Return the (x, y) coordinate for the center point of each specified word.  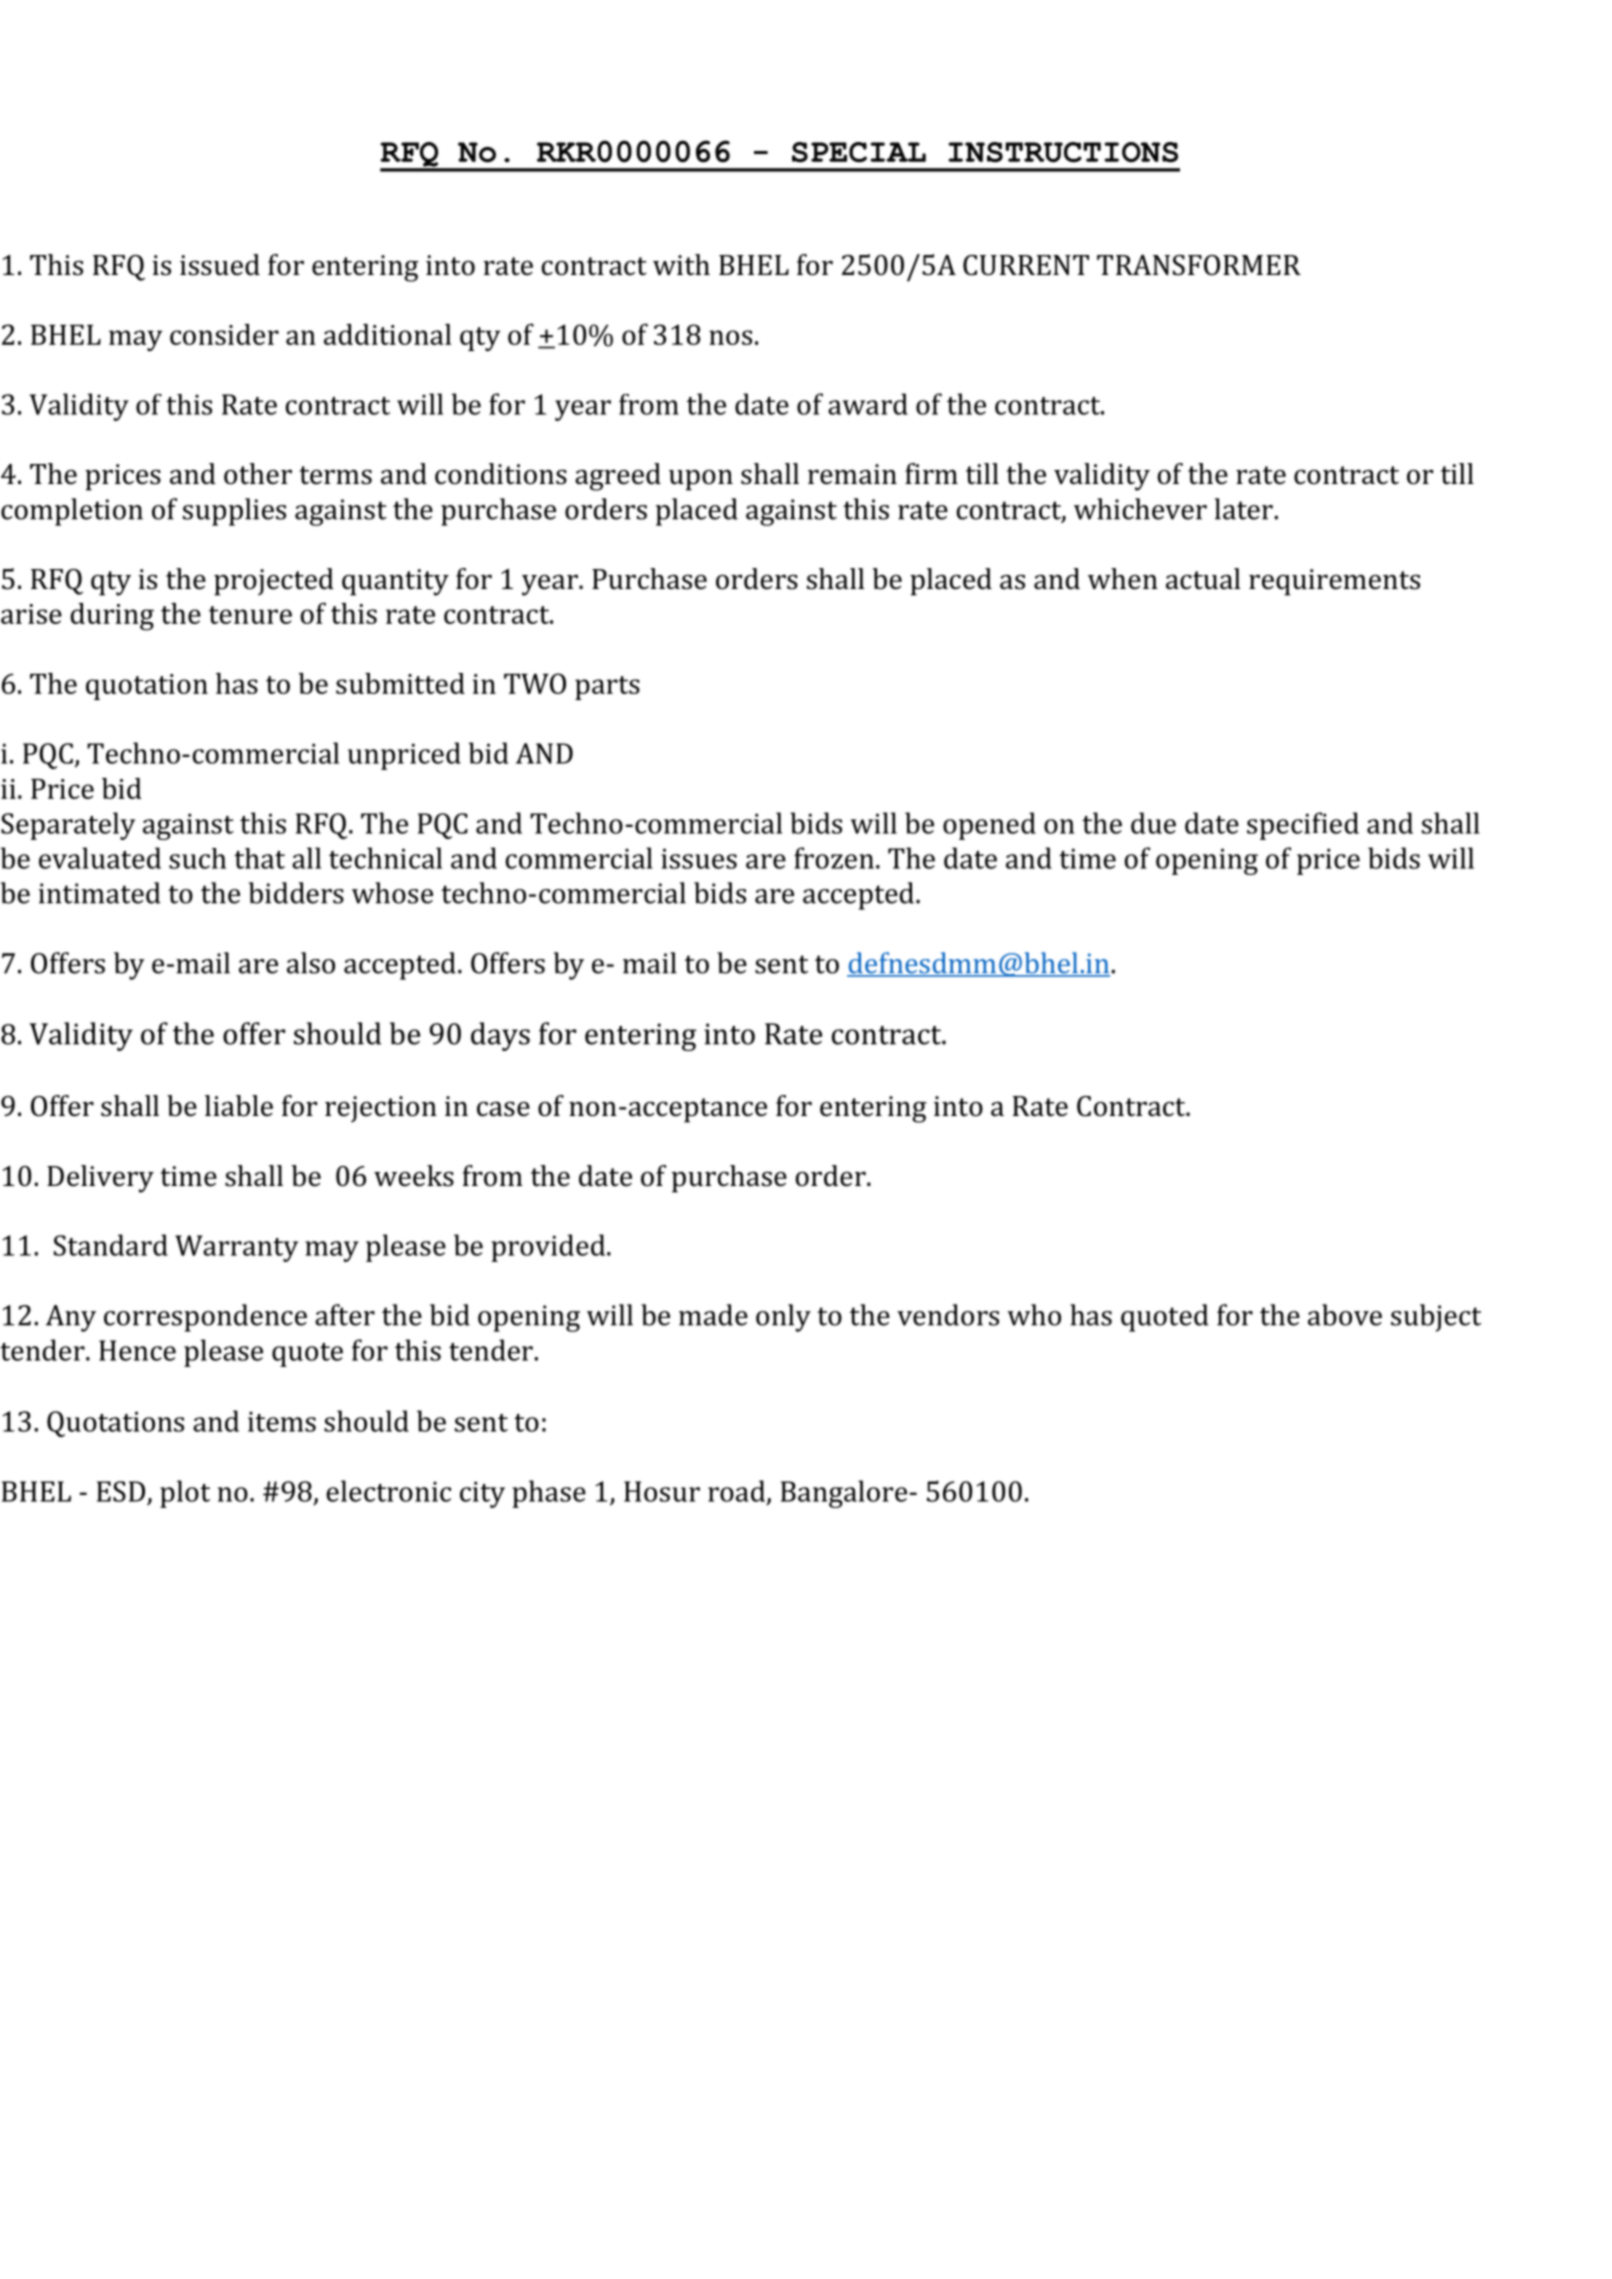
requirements (1334, 582)
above (1345, 1315)
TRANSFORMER (1199, 265)
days (500, 1036)
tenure (250, 615)
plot (185, 1494)
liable (239, 1106)
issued (220, 265)
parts (607, 688)
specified (1303, 826)
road (738, 1492)
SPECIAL (859, 152)
